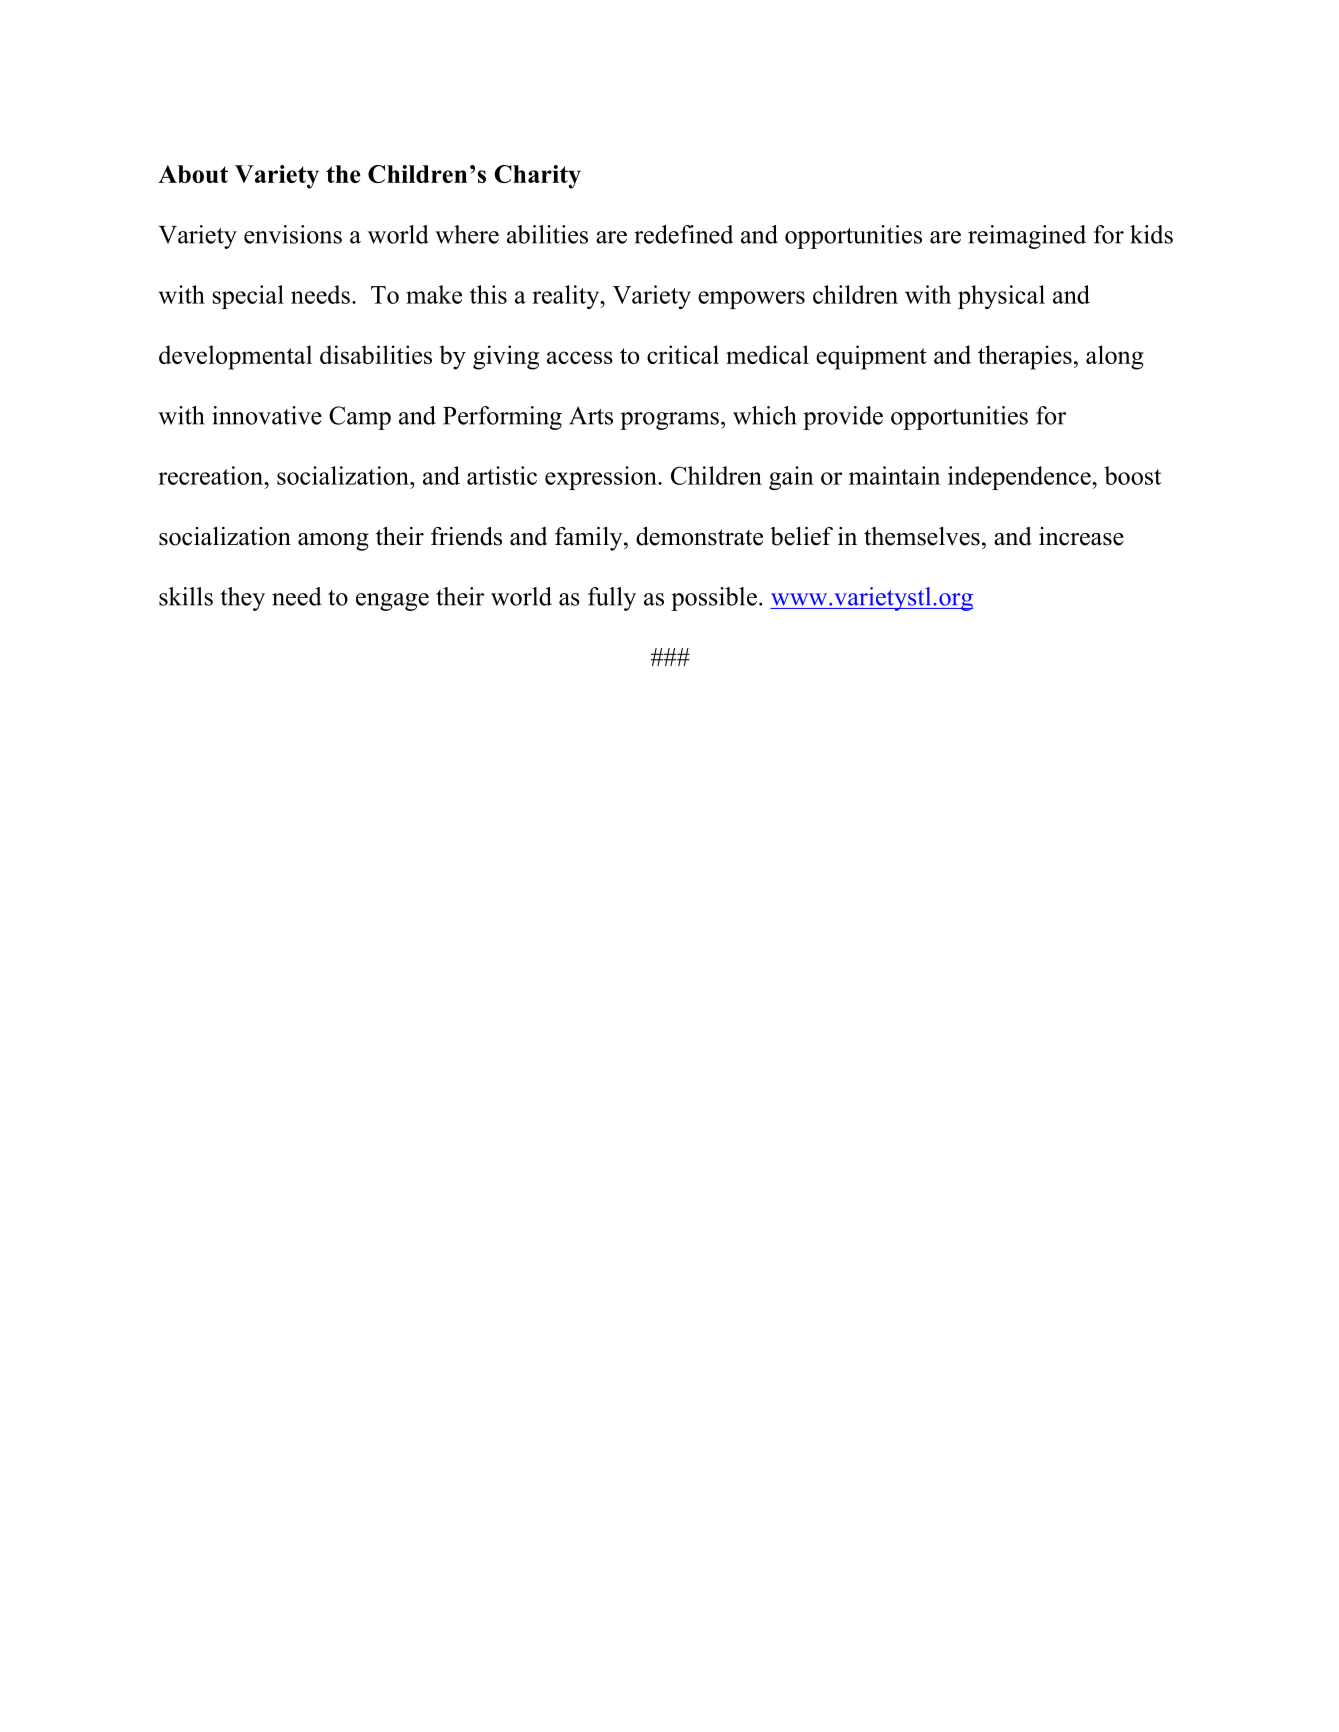  What do you see at coordinates (843, 418) in the screenshot?
I see `provide` at bounding box center [843, 418].
